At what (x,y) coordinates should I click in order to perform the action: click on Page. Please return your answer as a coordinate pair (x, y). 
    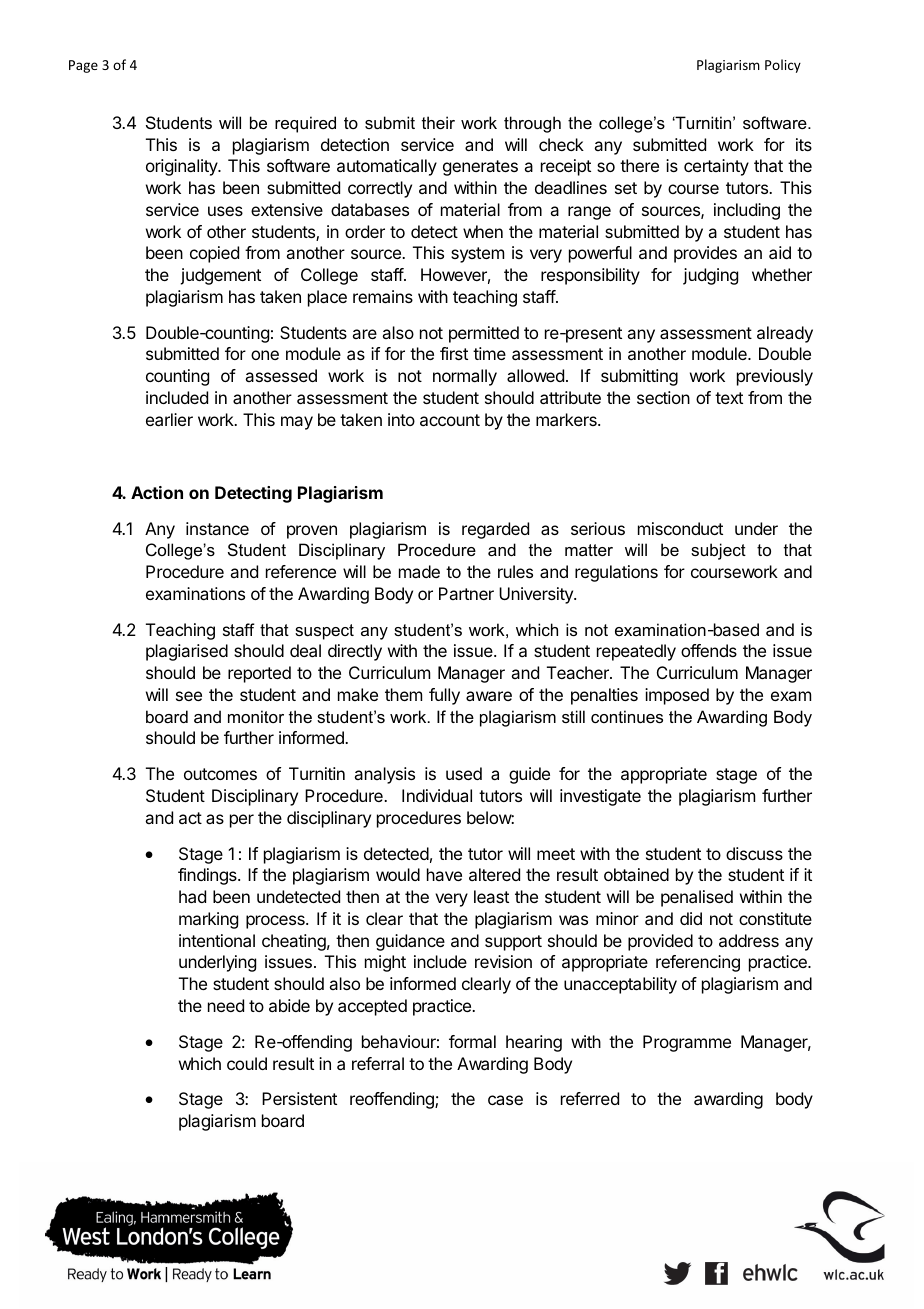
    Looking at the image, I should click on (83, 66).
